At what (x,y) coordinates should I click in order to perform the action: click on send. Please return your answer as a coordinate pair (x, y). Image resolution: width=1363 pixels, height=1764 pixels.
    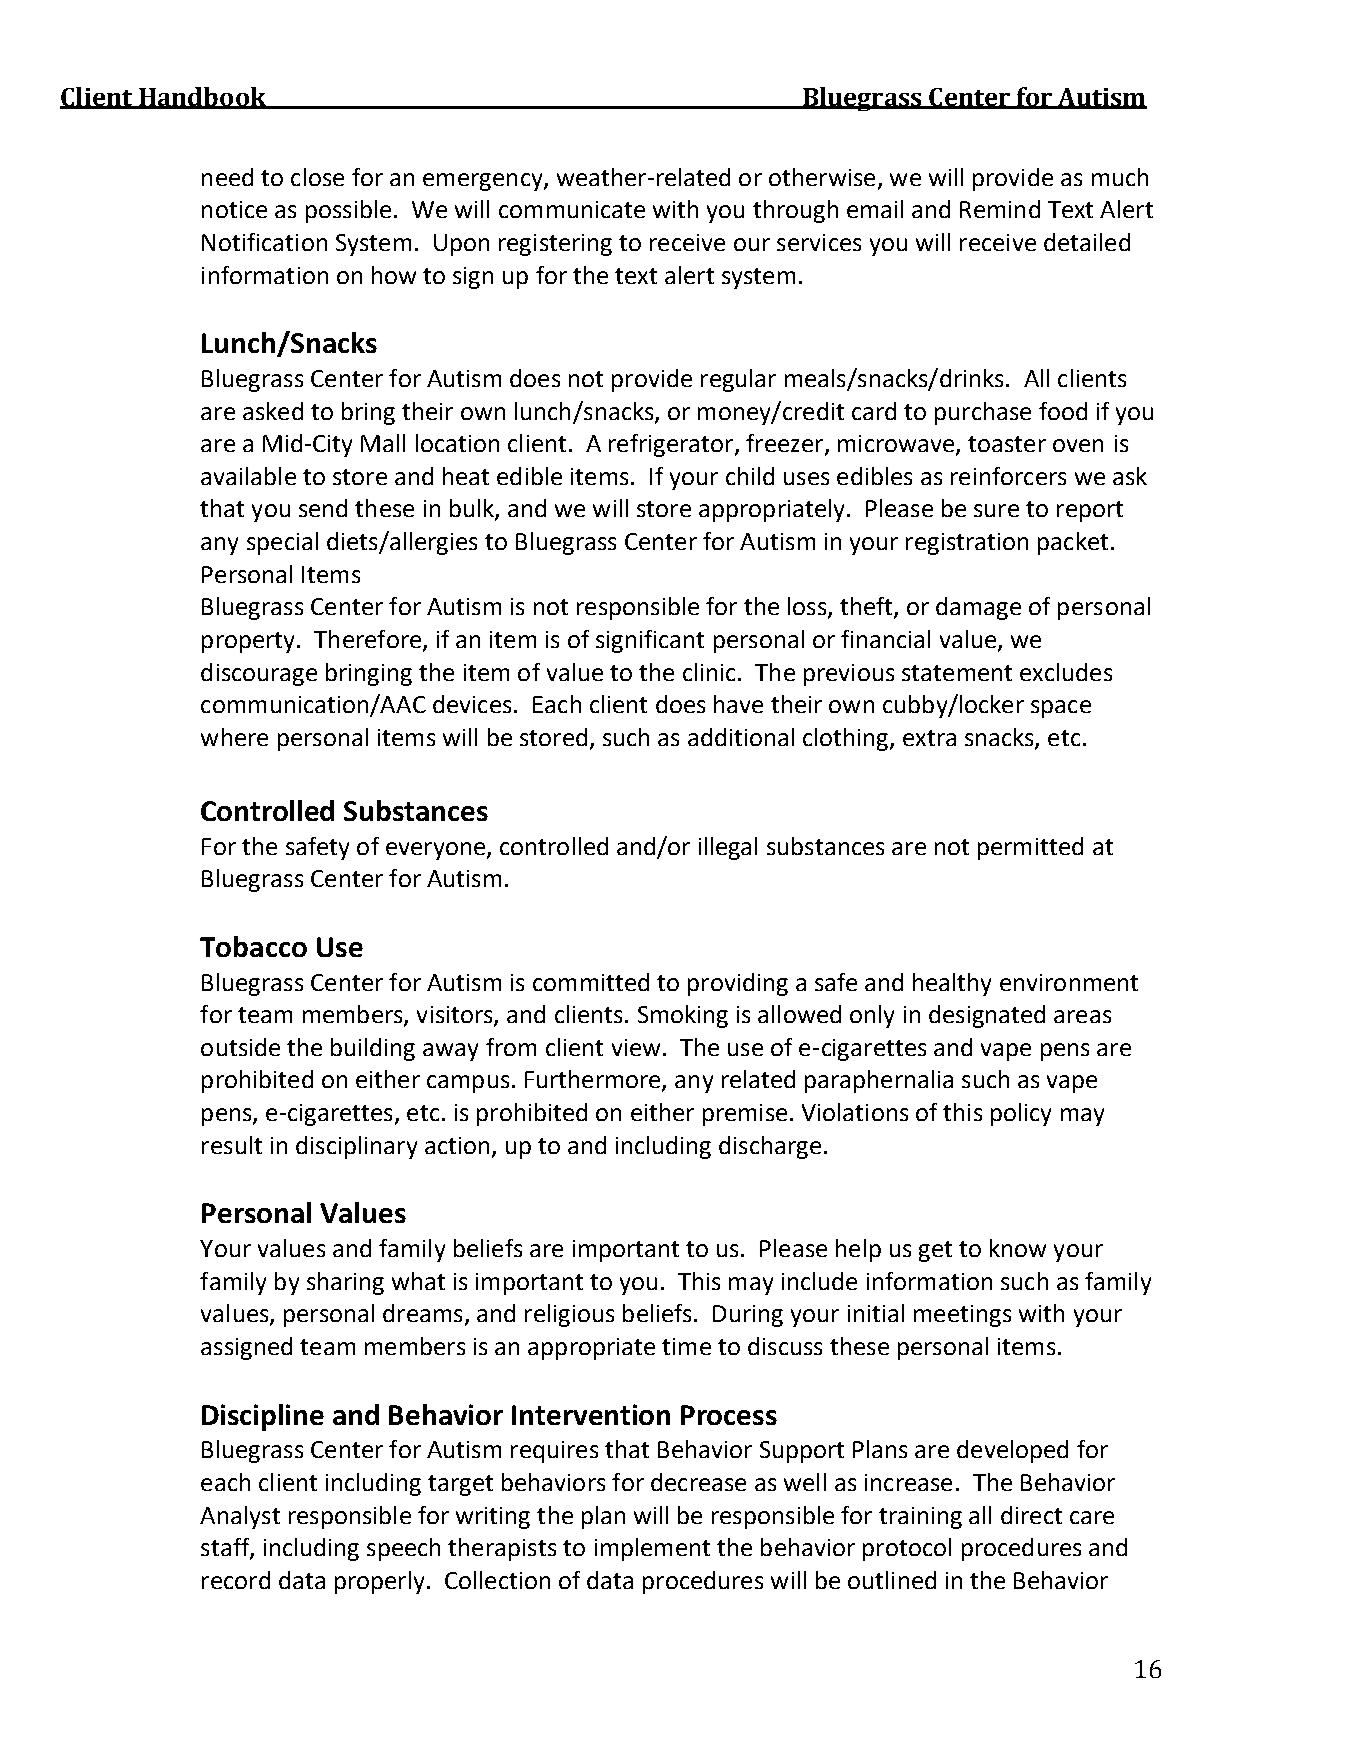
    Looking at the image, I should click on (323, 508).
